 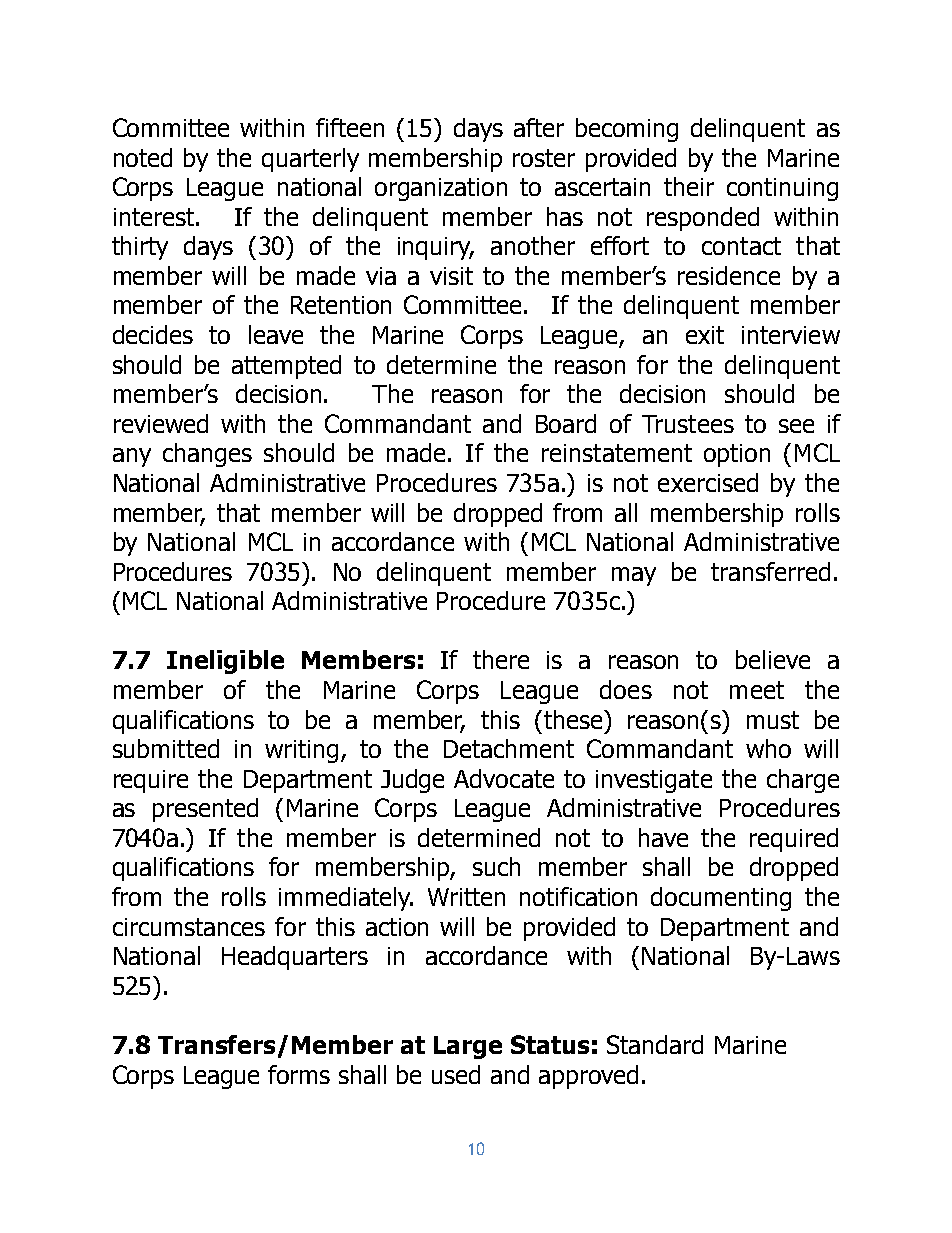 I want to click on who, so click(x=768, y=748).
